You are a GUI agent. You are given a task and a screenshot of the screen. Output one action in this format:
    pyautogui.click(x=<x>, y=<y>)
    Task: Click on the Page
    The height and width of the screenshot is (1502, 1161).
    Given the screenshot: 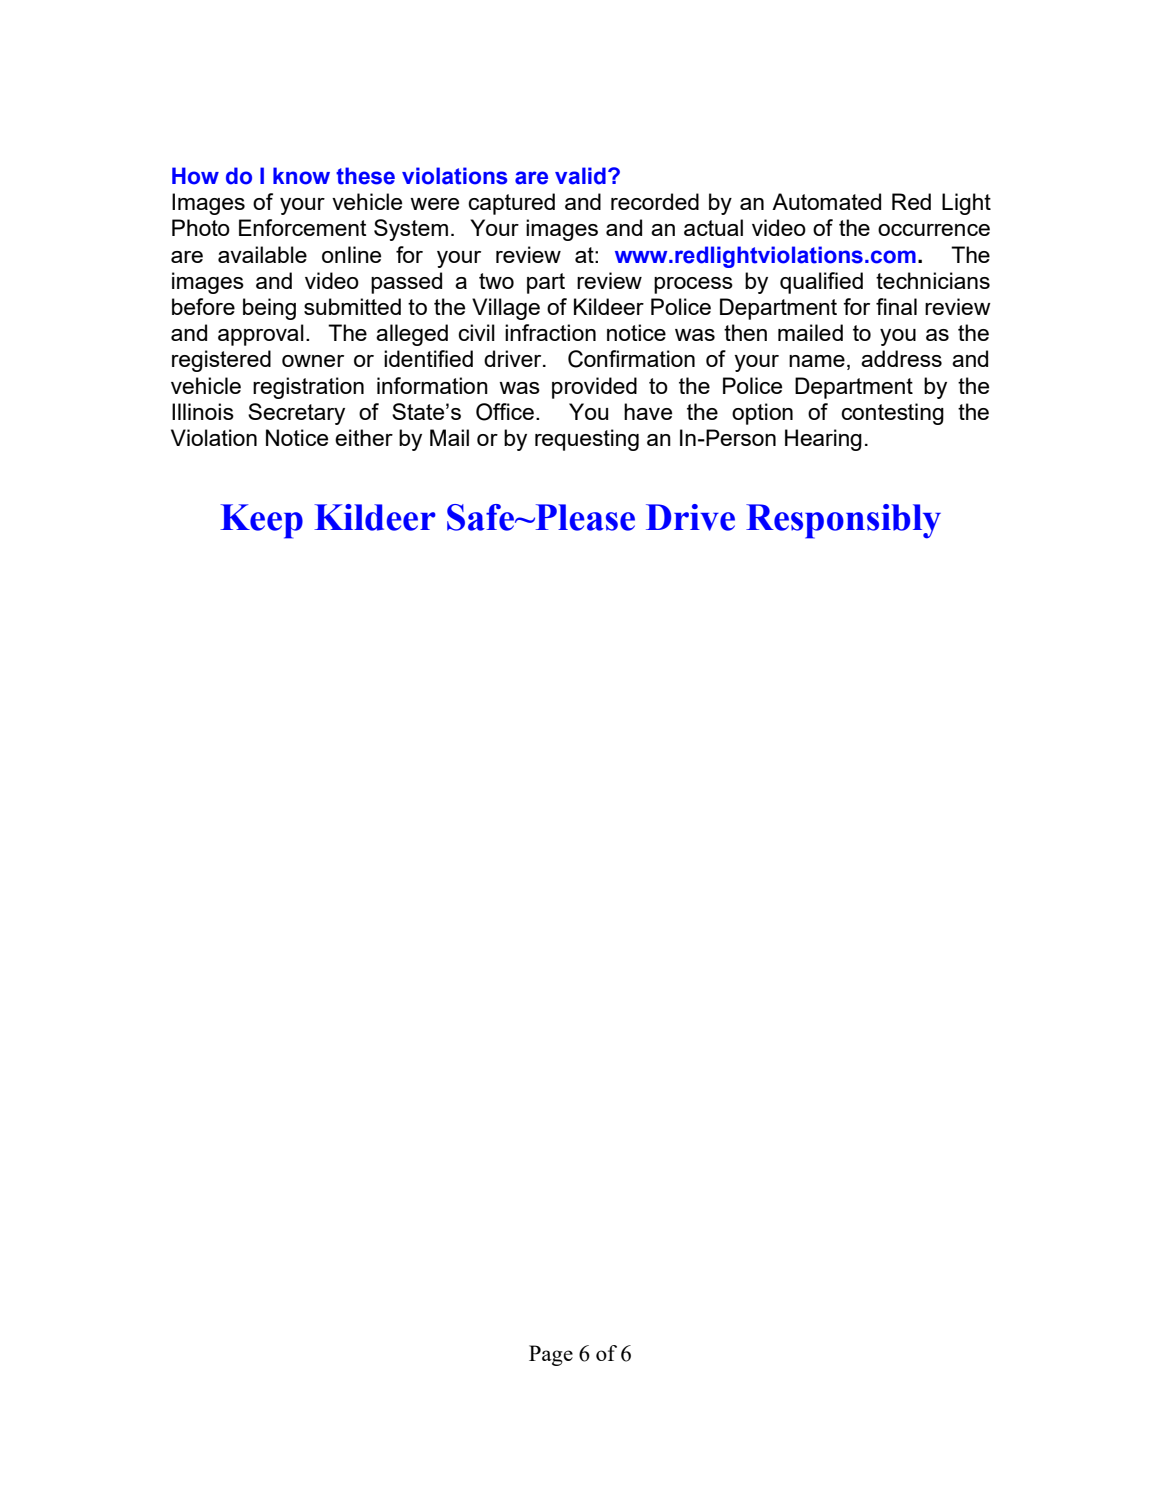 What is the action you would take?
    pyautogui.click(x=551, y=1355)
